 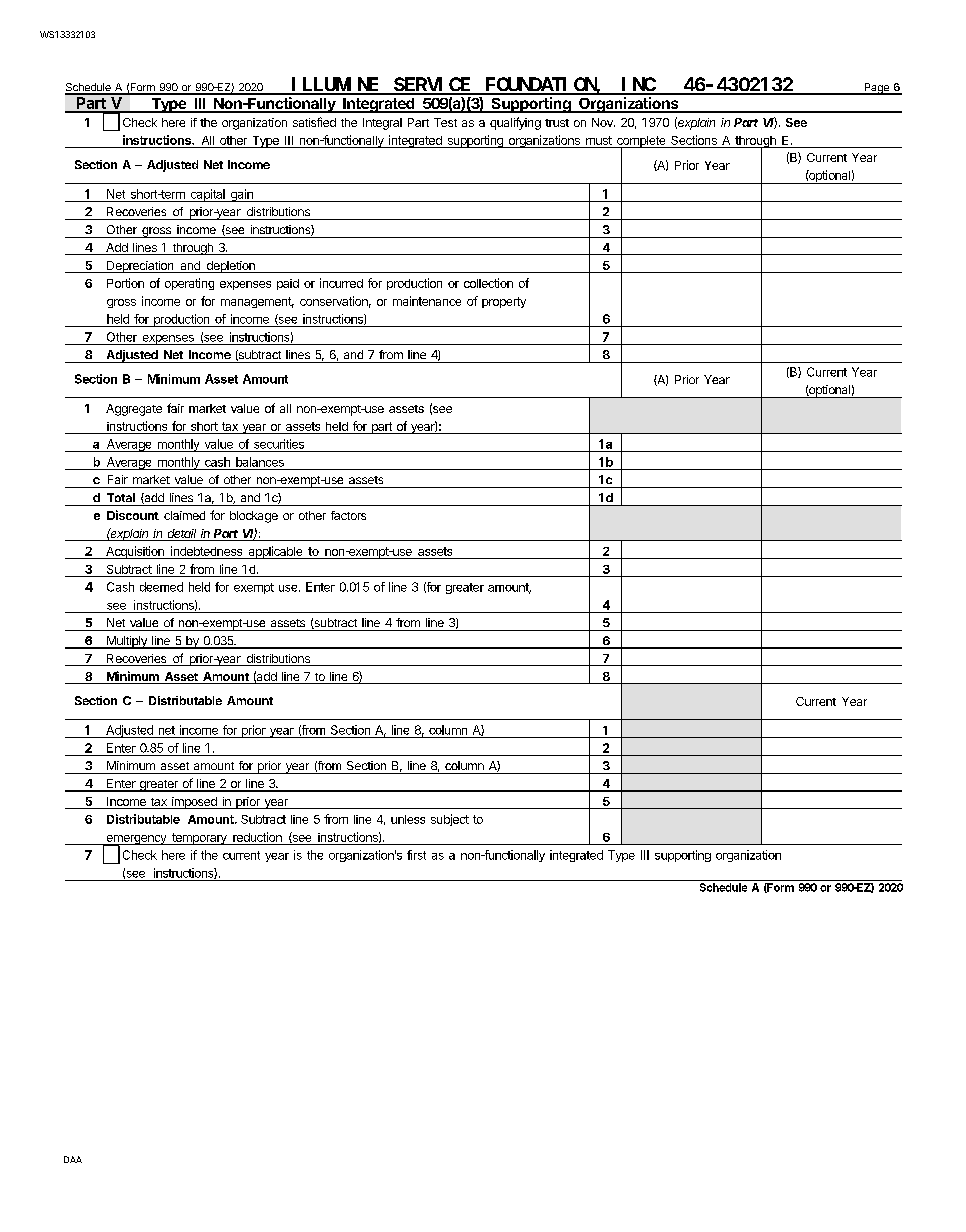 What do you see at coordinates (445, 122) in the screenshot?
I see `Test` at bounding box center [445, 122].
